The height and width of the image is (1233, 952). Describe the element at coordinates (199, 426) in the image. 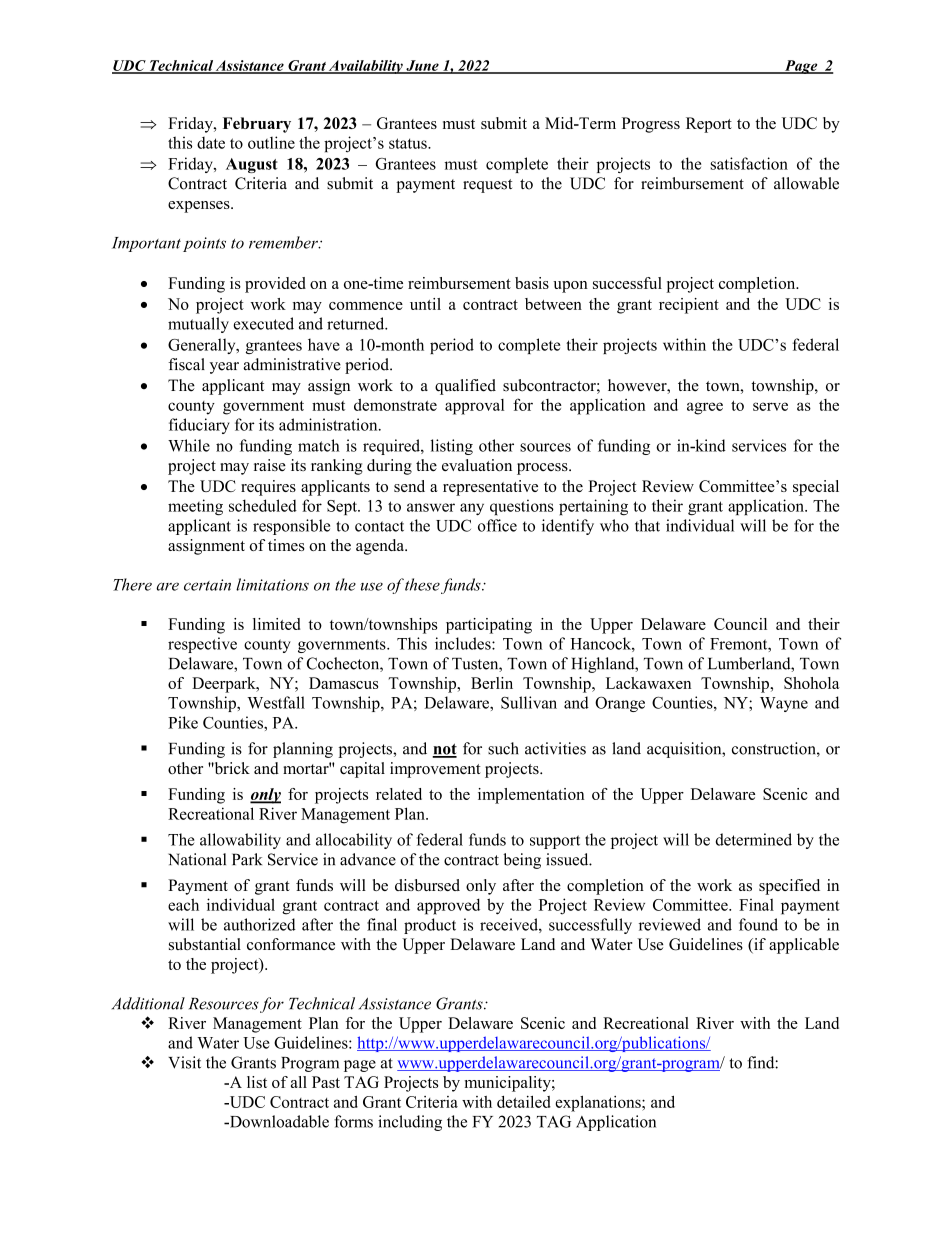

I see `fiduciary` at that location.
